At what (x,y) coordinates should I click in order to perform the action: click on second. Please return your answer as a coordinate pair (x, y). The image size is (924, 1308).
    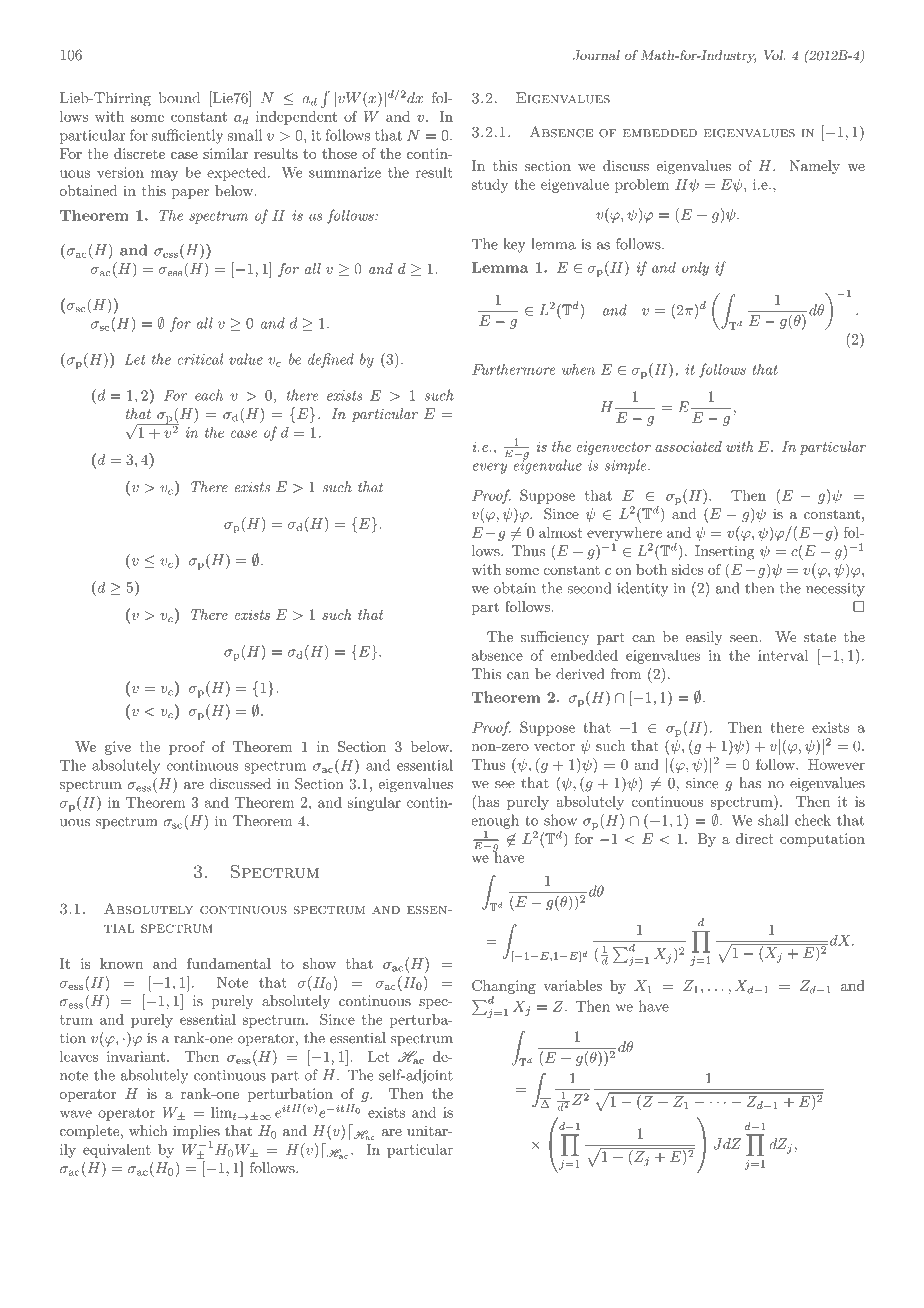
    Looking at the image, I should click on (589, 588).
